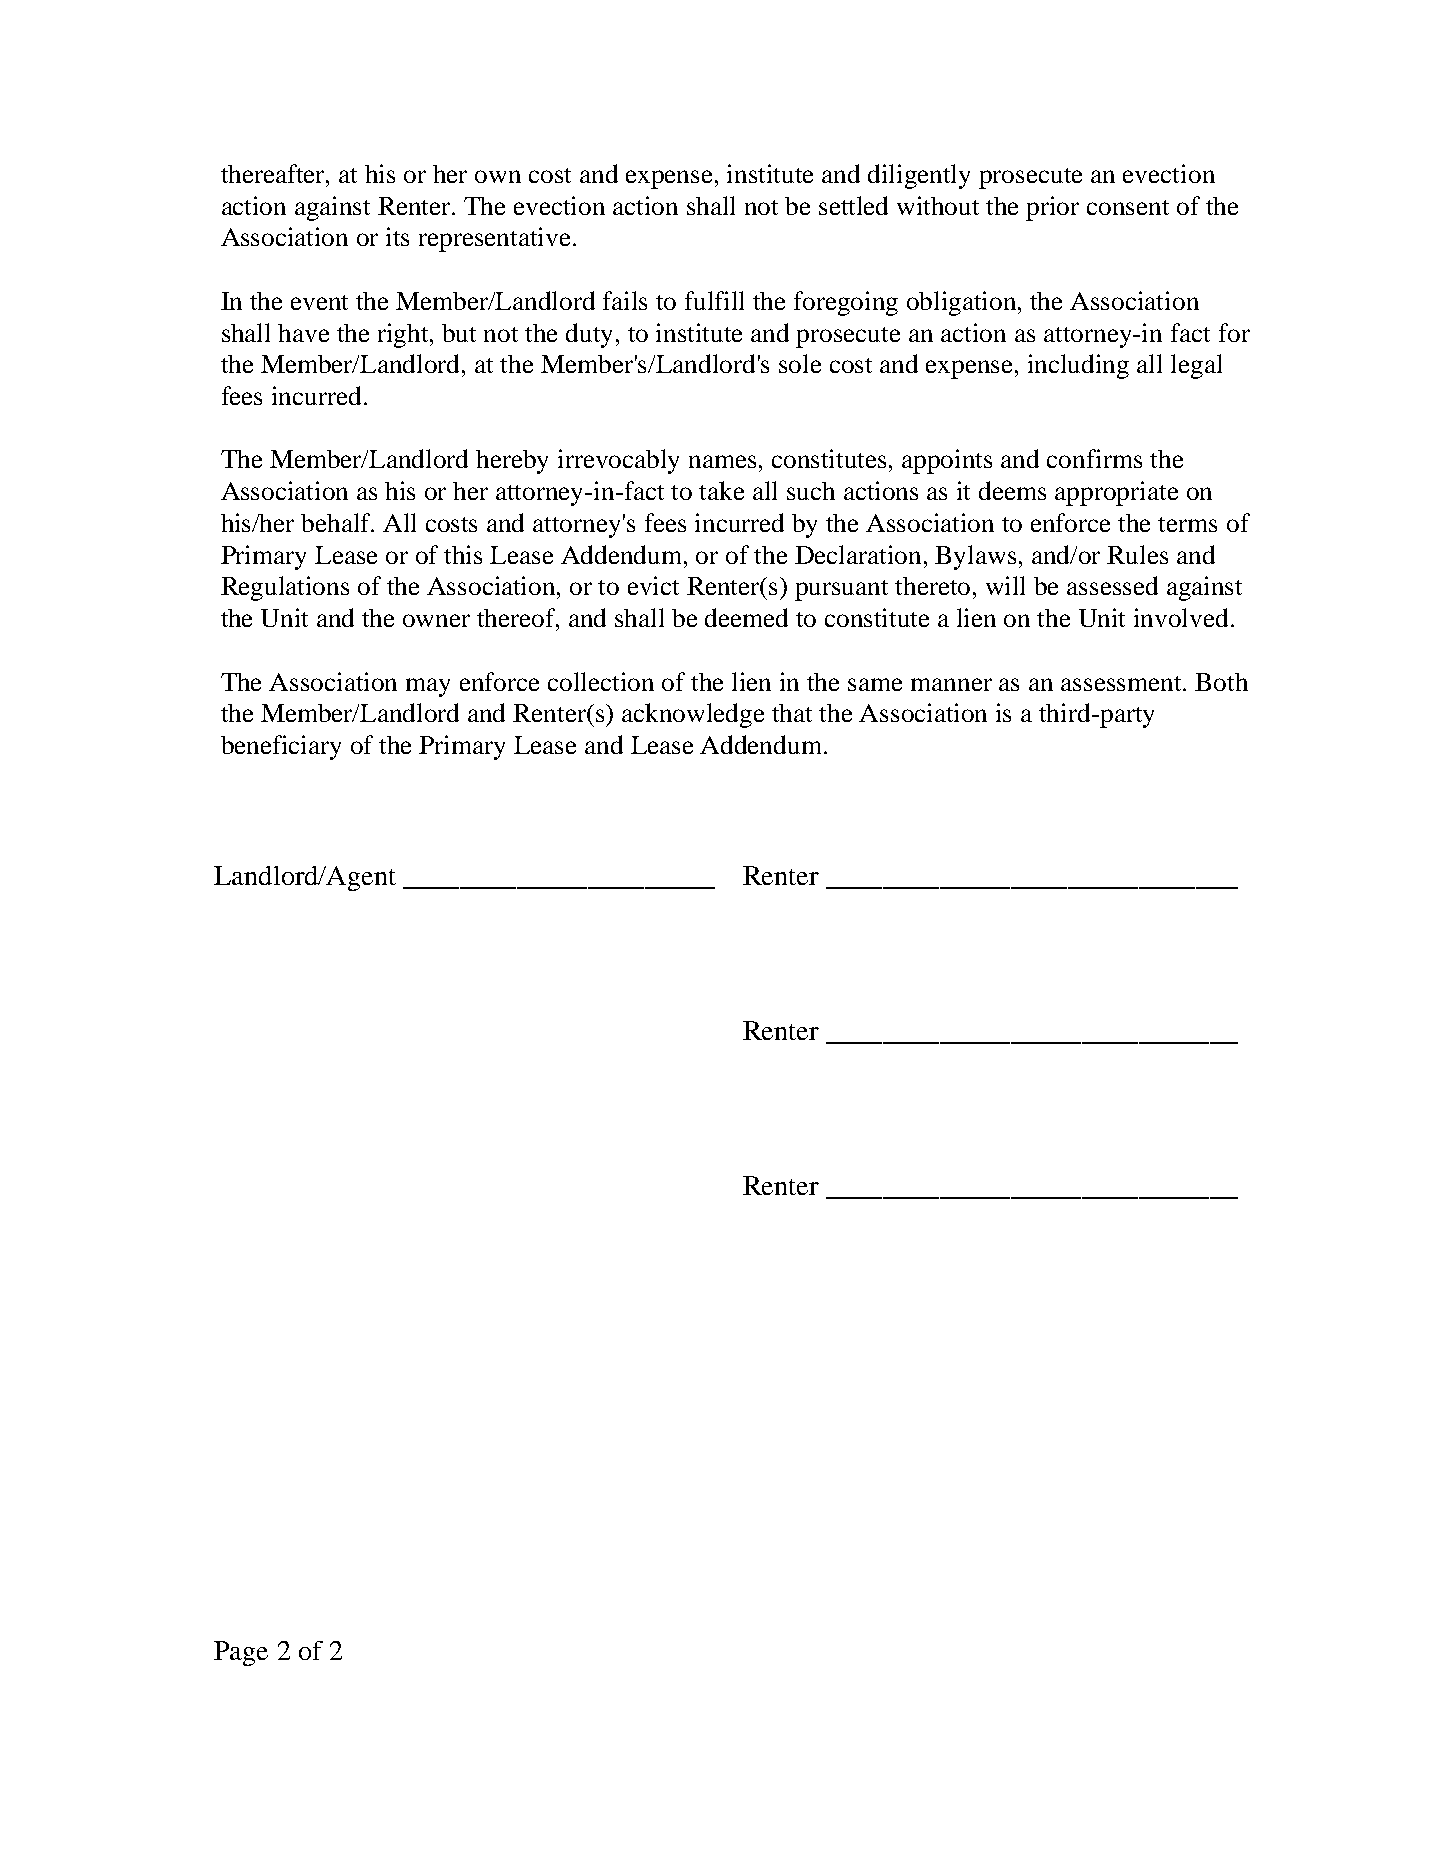 The height and width of the document is (1876, 1450). Describe the element at coordinates (1123, 683) in the document. I see `assessment` at that location.
